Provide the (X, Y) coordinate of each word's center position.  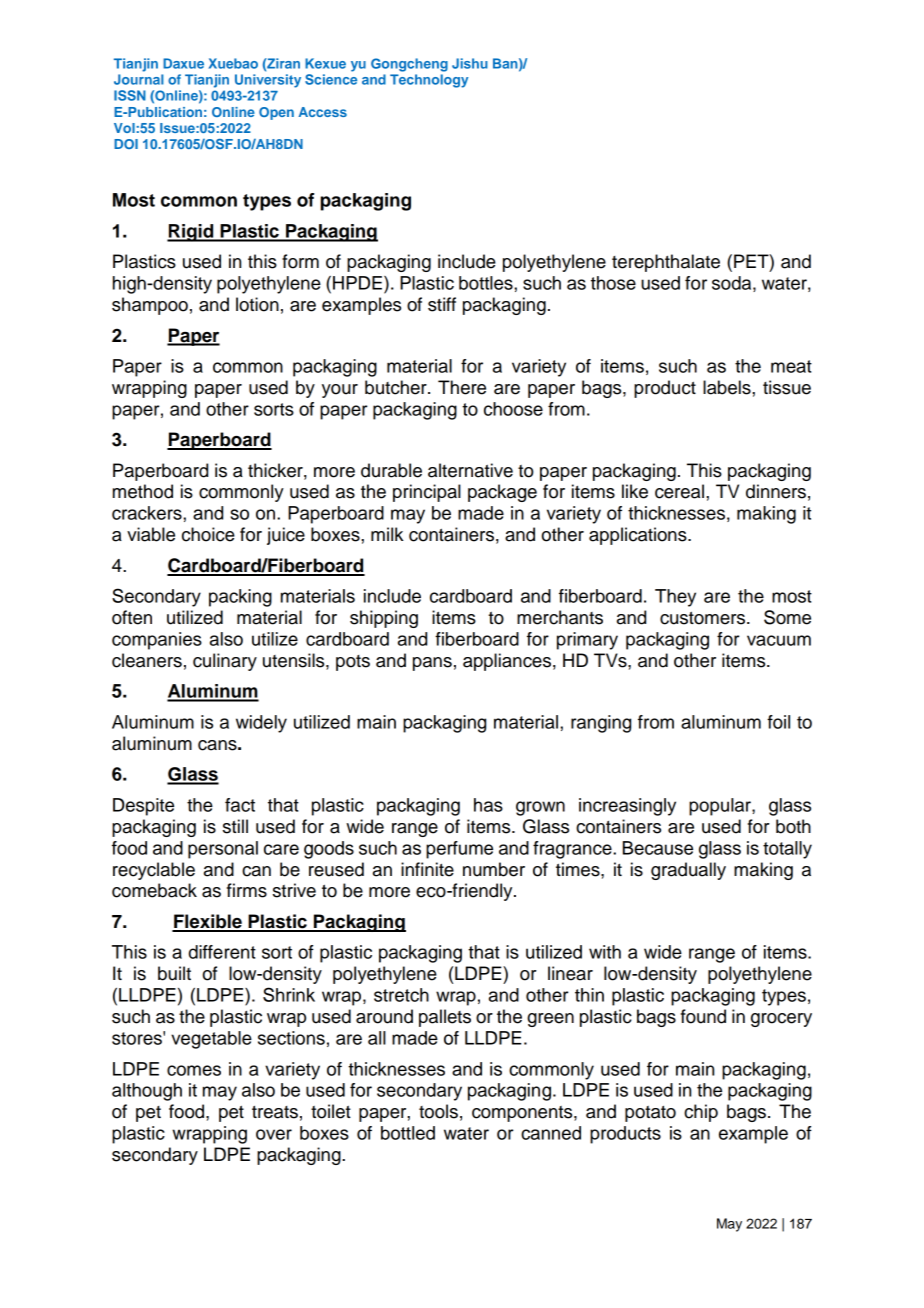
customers (704, 618)
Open (276, 113)
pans (432, 664)
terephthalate (666, 263)
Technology (429, 81)
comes (194, 1070)
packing (240, 598)
